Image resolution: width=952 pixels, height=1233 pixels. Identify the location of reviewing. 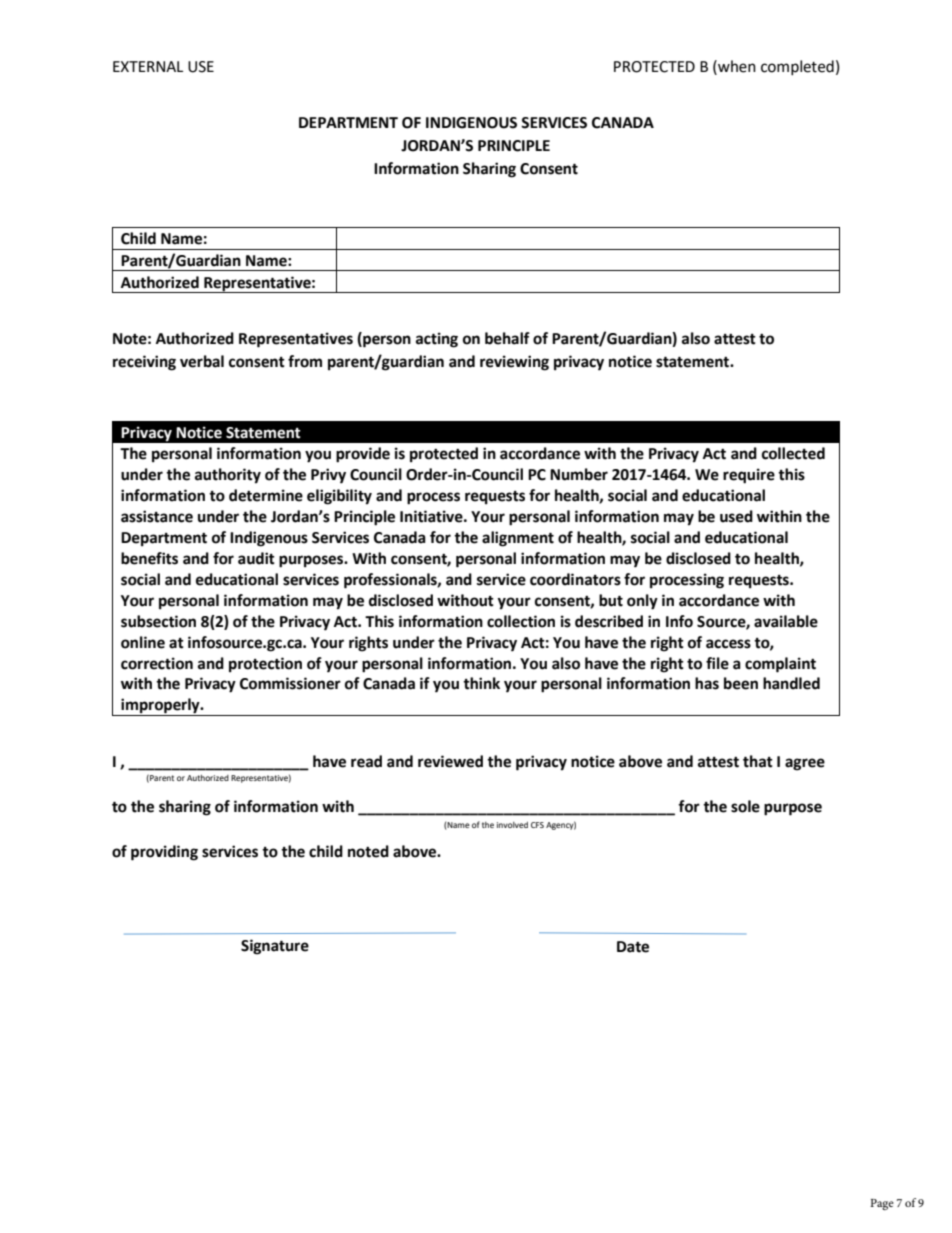
(514, 363).
